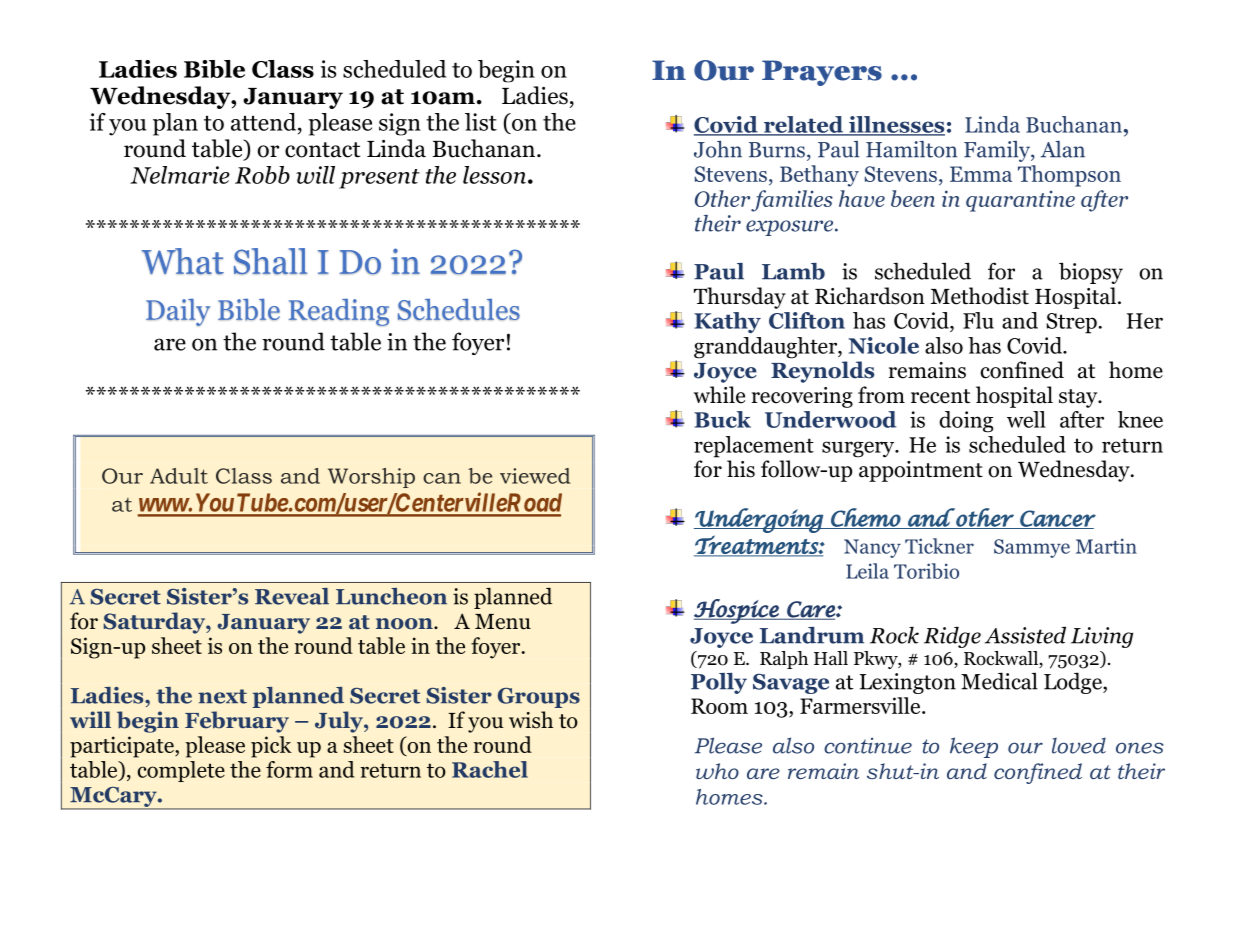 Image resolution: width=1233 pixels, height=952 pixels. Describe the element at coordinates (481, 122) in the screenshot. I see `list` at that location.
